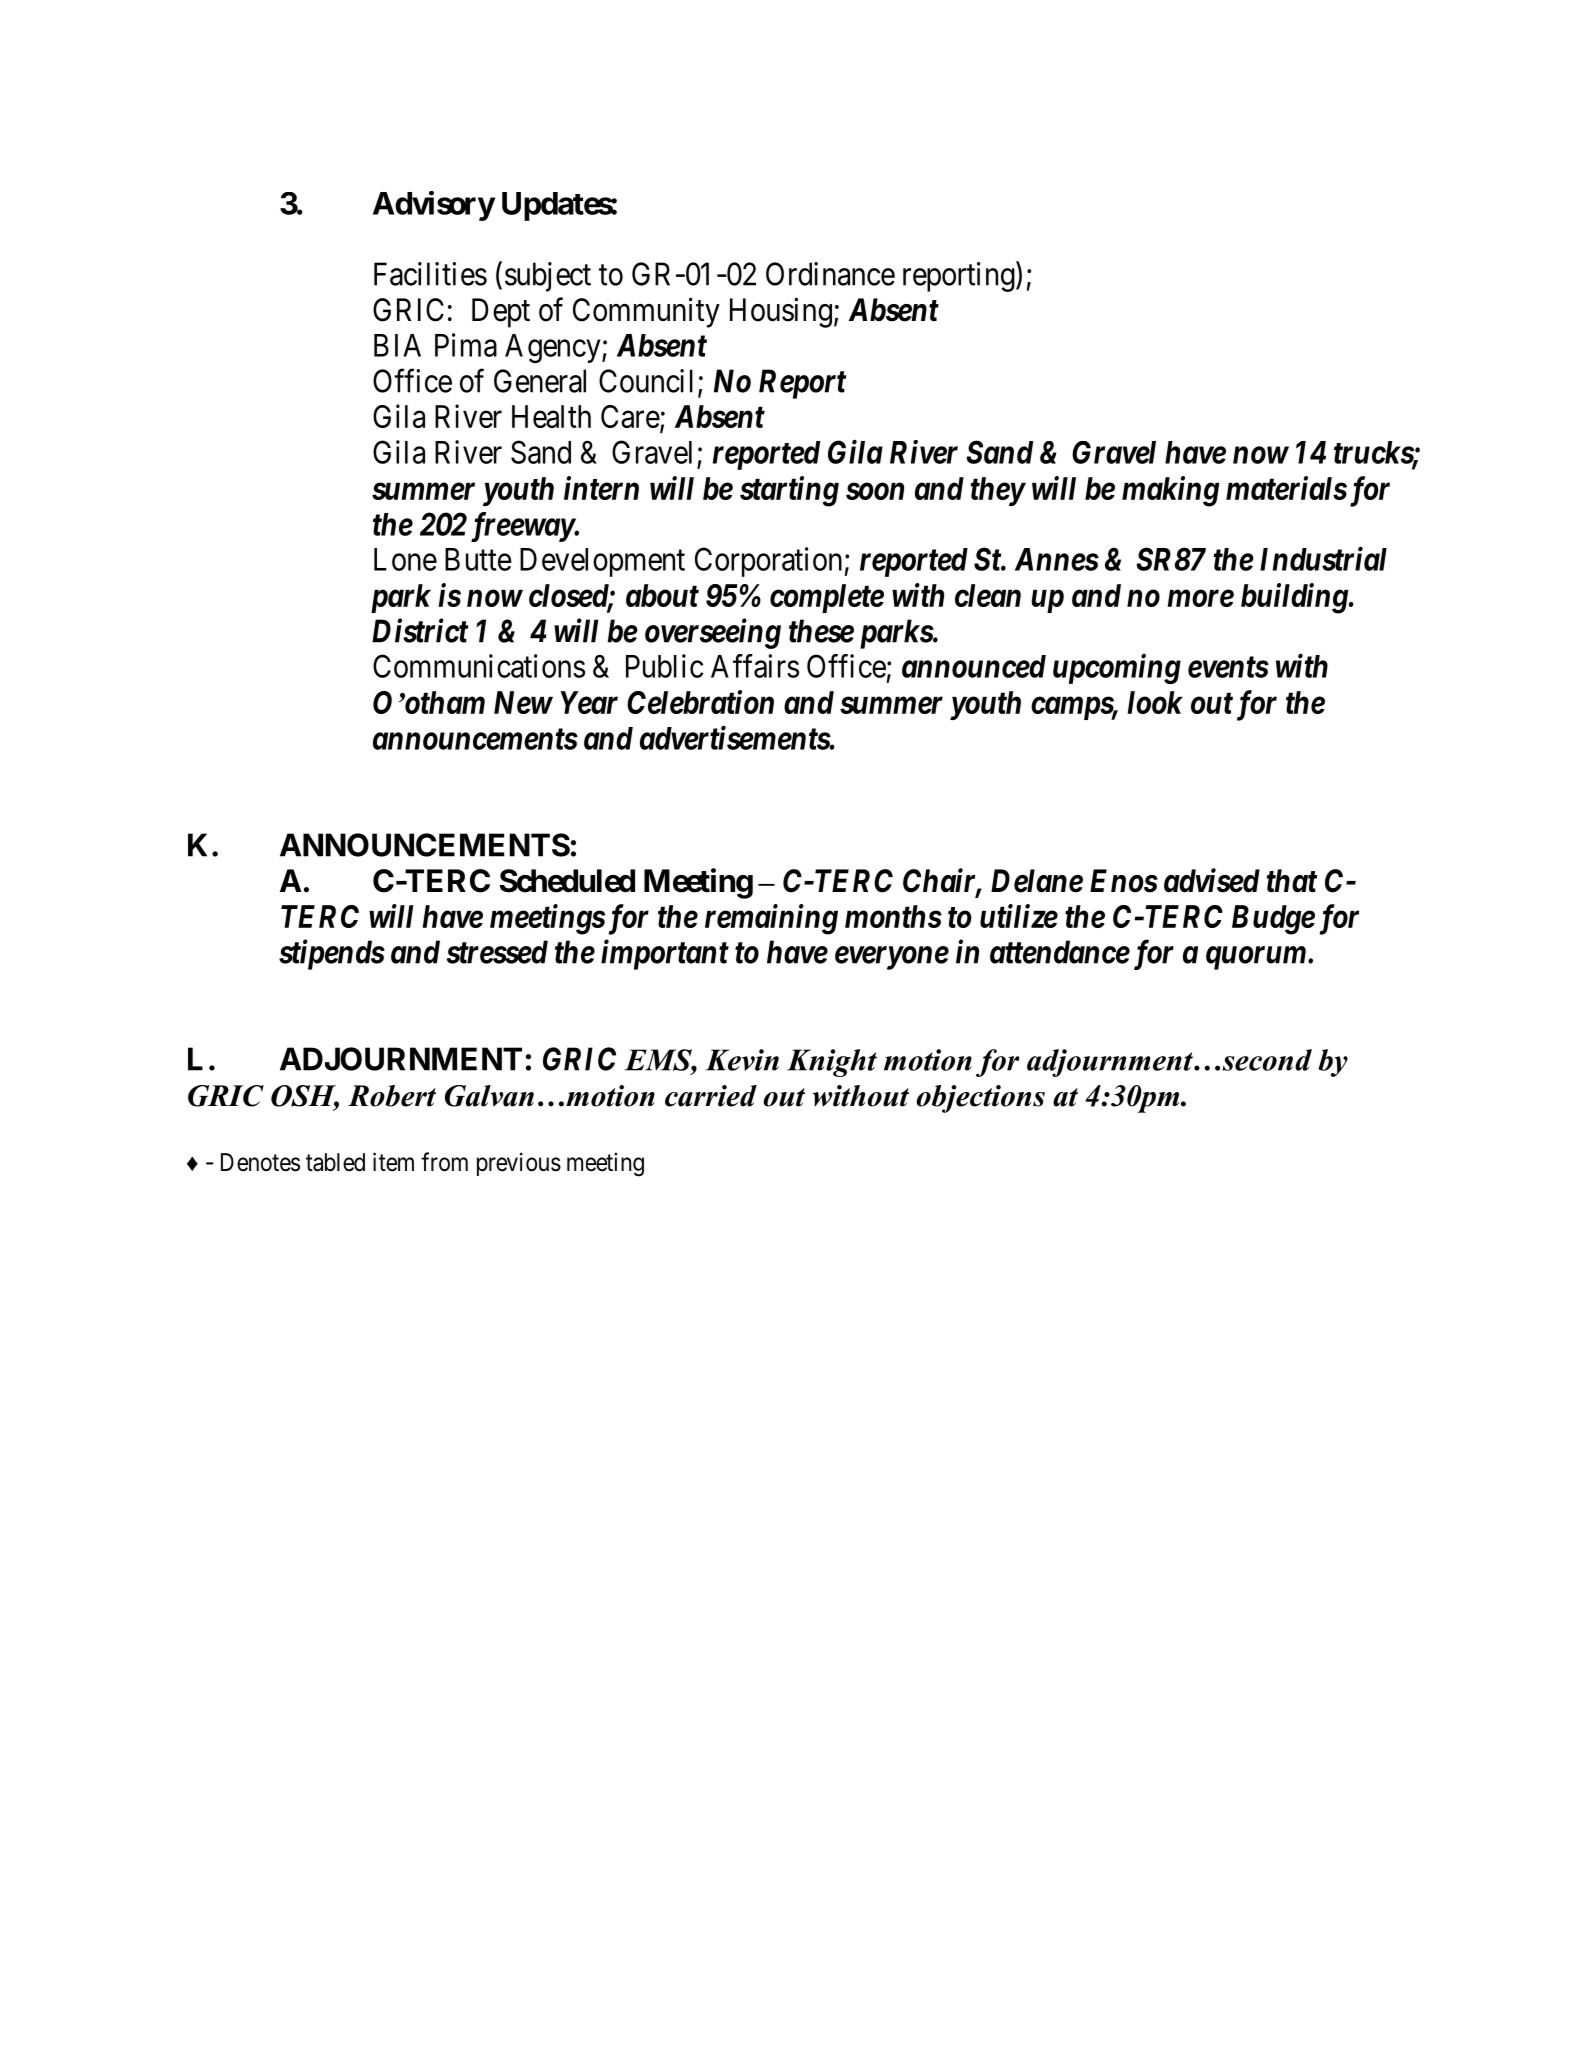 The height and width of the screenshot is (2046, 1581). What do you see at coordinates (789, 491) in the screenshot?
I see `starting` at bounding box center [789, 491].
